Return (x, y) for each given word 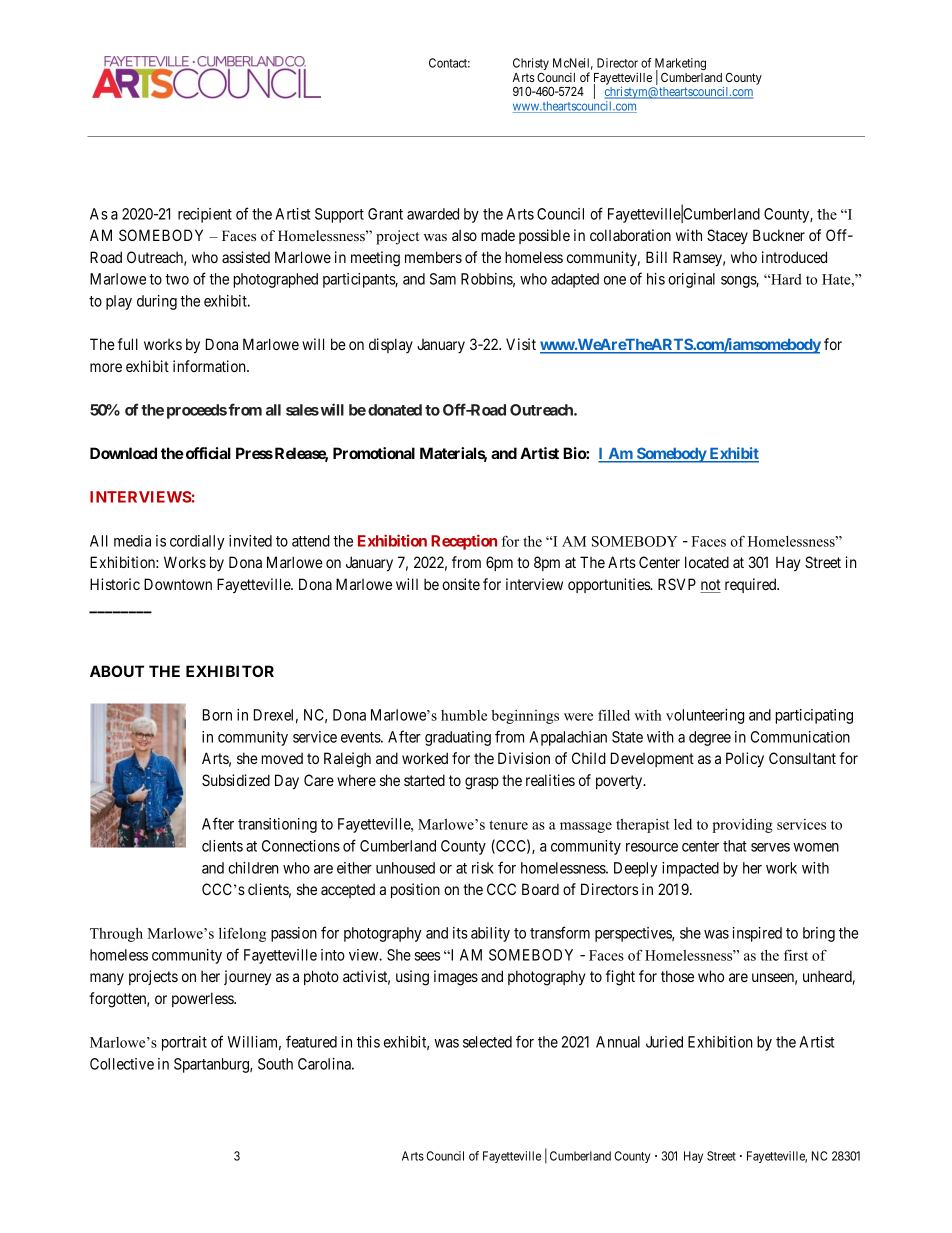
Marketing (680, 65)
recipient (205, 215)
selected (487, 1042)
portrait (184, 1043)
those (677, 976)
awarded (433, 214)
